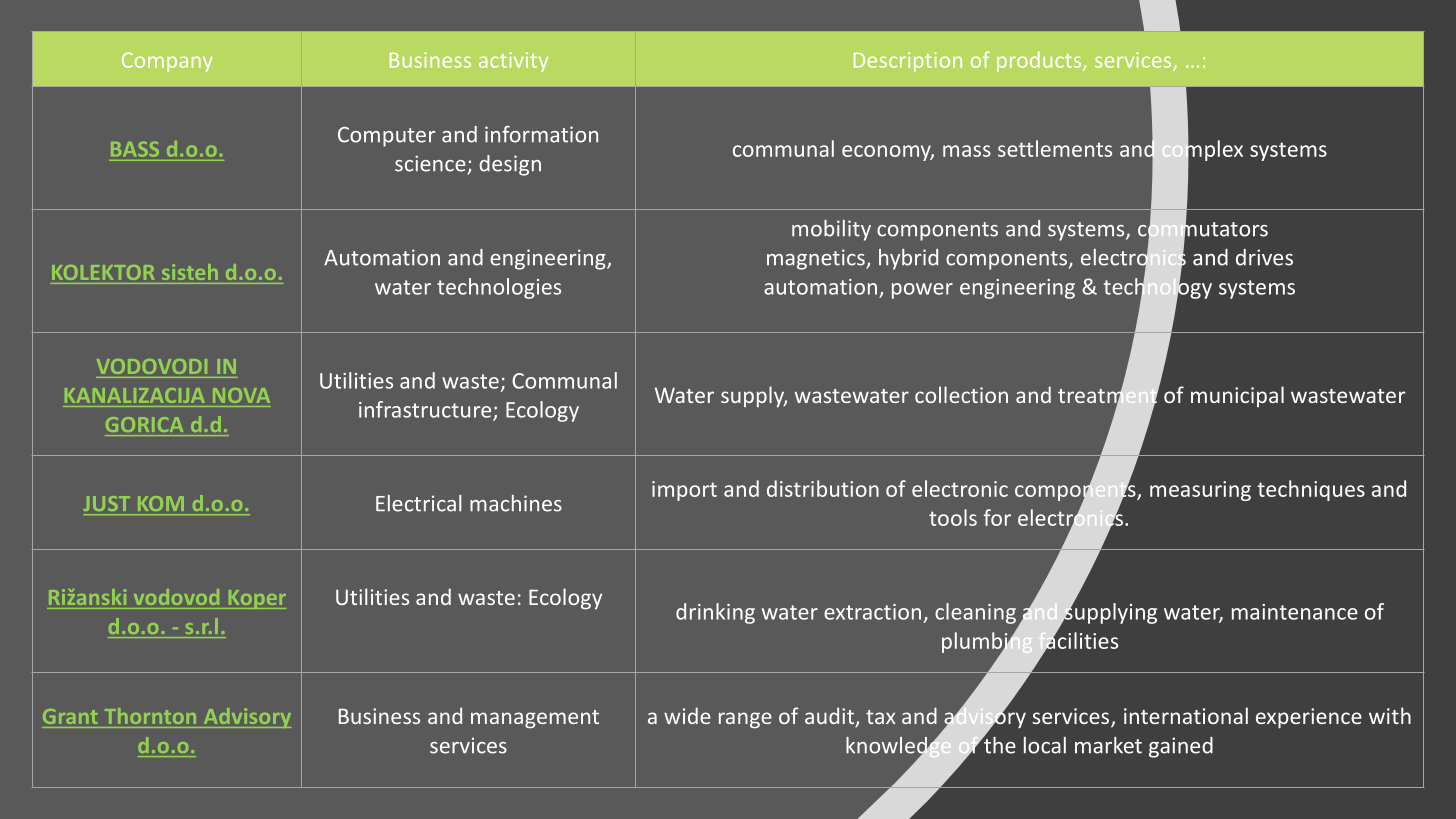 Image resolution: width=1456 pixels, height=819 pixels. I want to click on products, so click(1040, 61).
